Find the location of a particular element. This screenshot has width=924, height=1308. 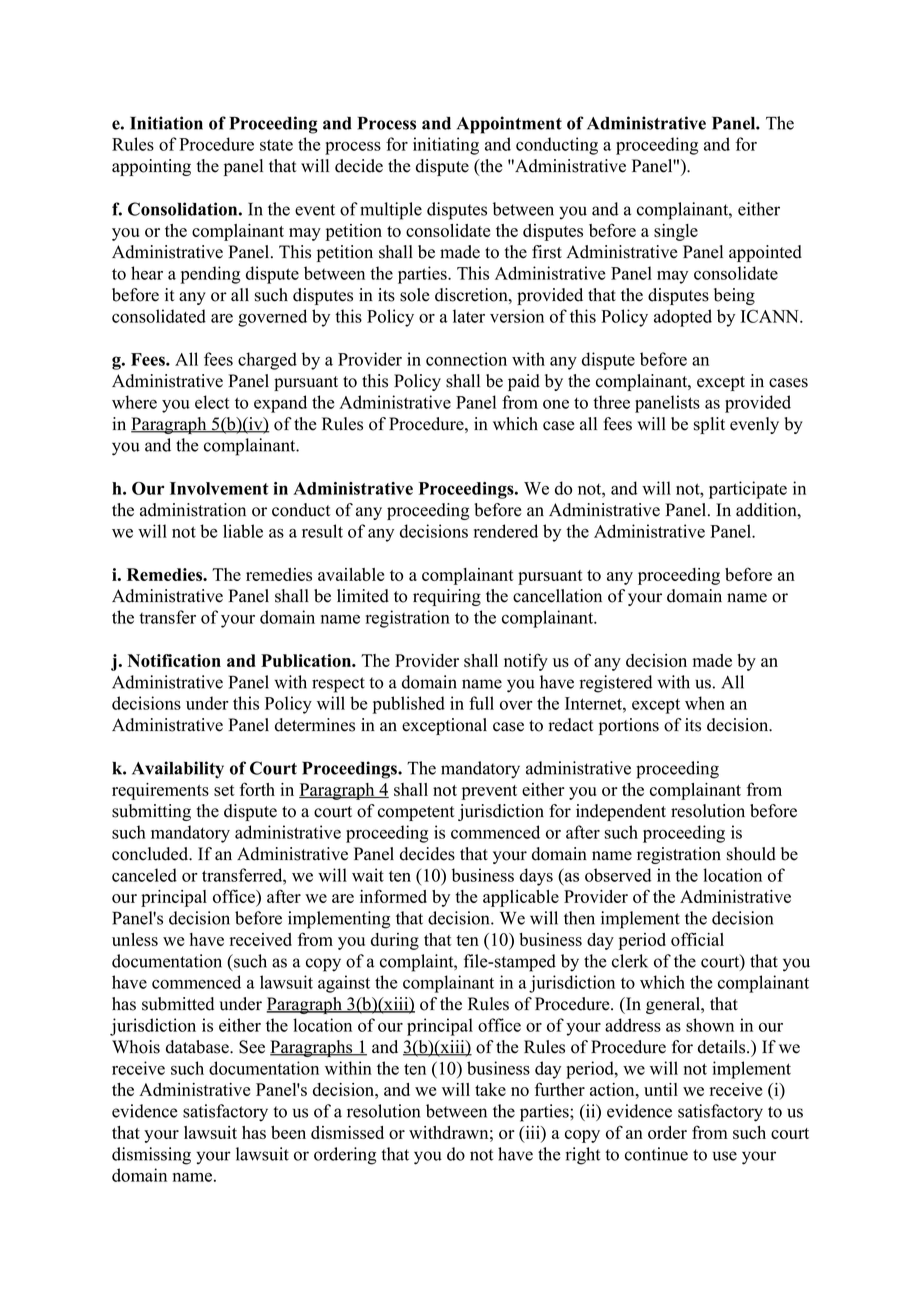

single is located at coordinates (676, 232).
